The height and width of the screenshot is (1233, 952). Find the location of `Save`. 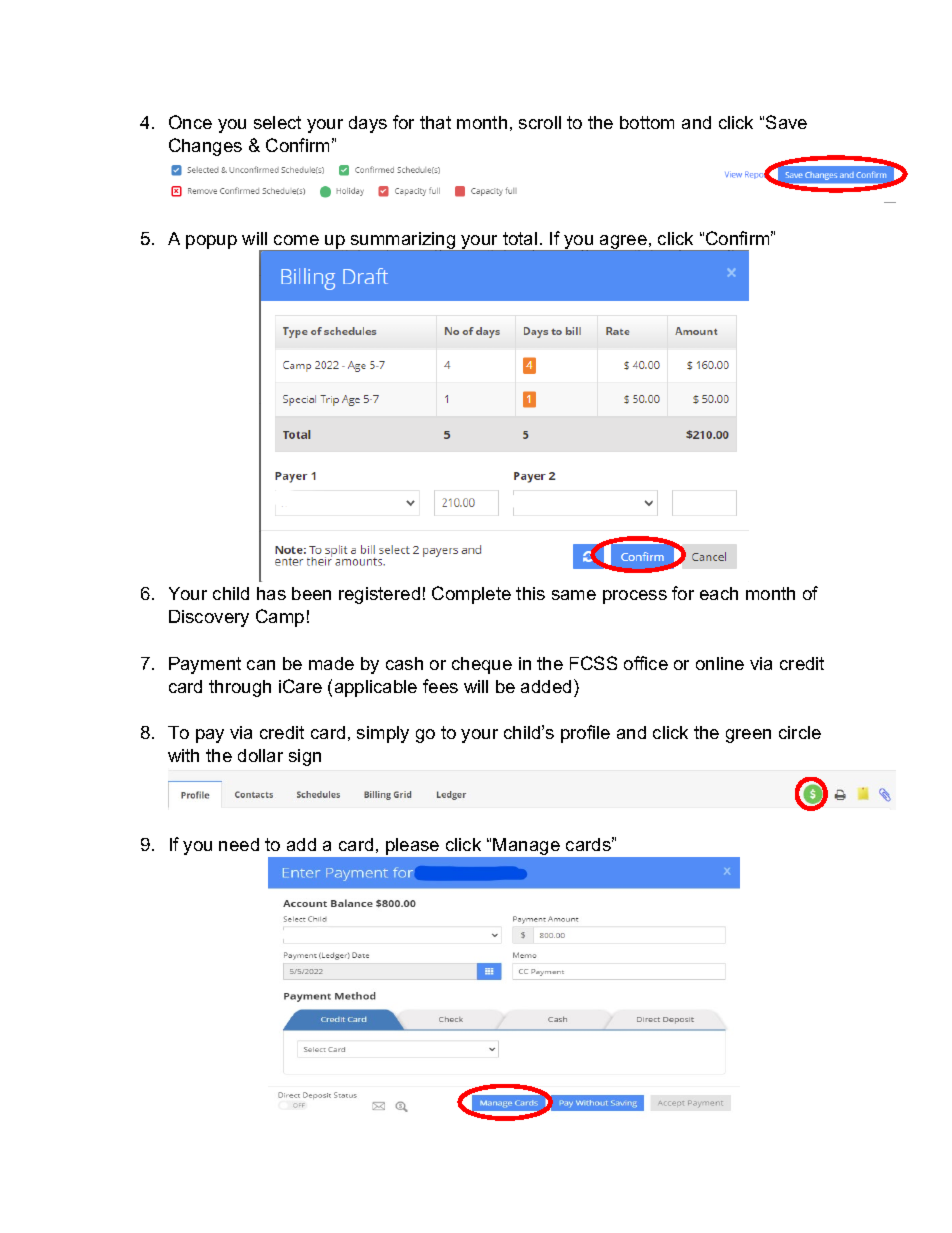

Save is located at coordinates (786, 122).
